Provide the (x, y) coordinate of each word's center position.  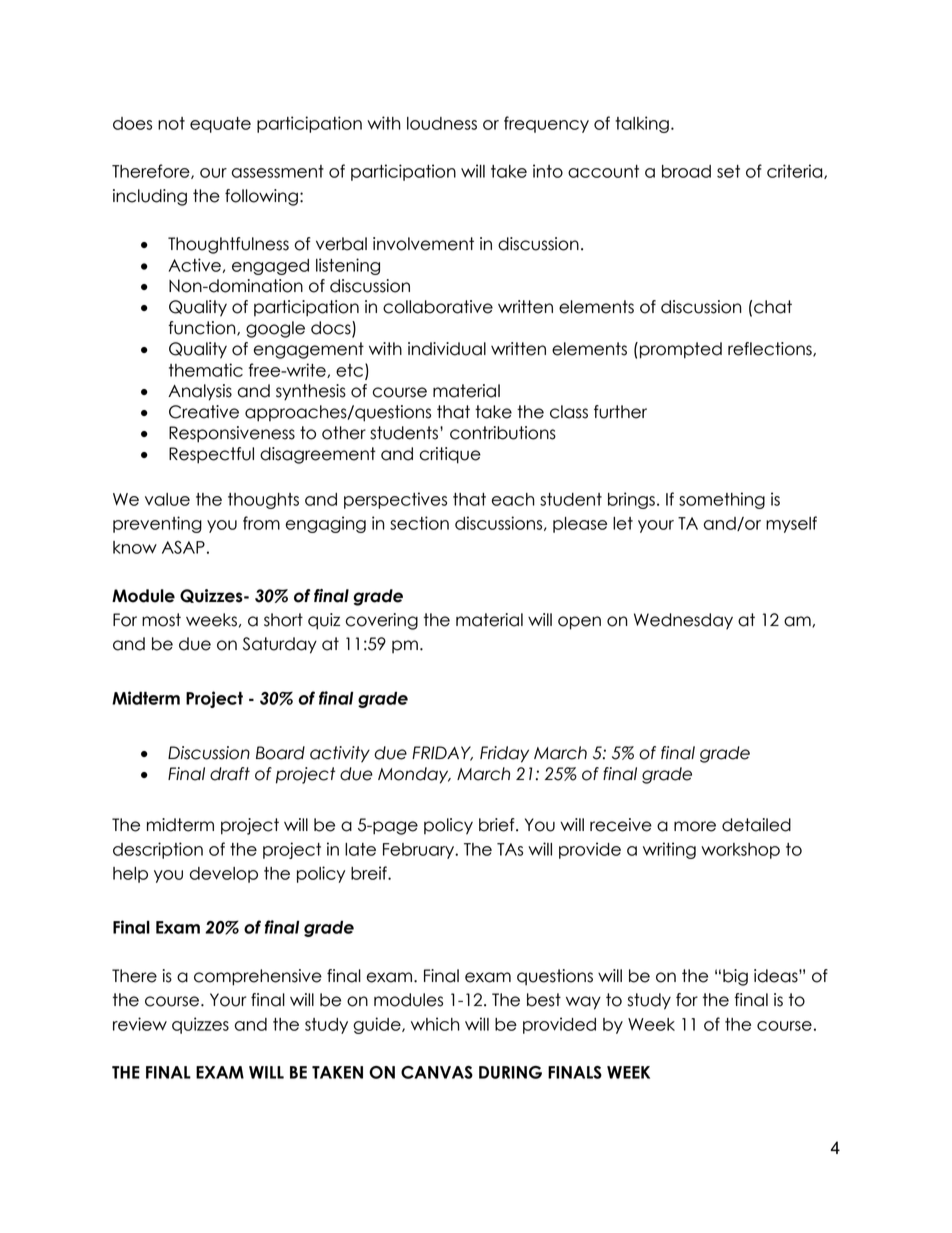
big (735, 977)
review (140, 1024)
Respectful (211, 455)
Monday (414, 775)
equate (220, 125)
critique (450, 455)
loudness (442, 123)
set (728, 171)
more (695, 826)
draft (230, 774)
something (722, 500)
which (435, 1024)
